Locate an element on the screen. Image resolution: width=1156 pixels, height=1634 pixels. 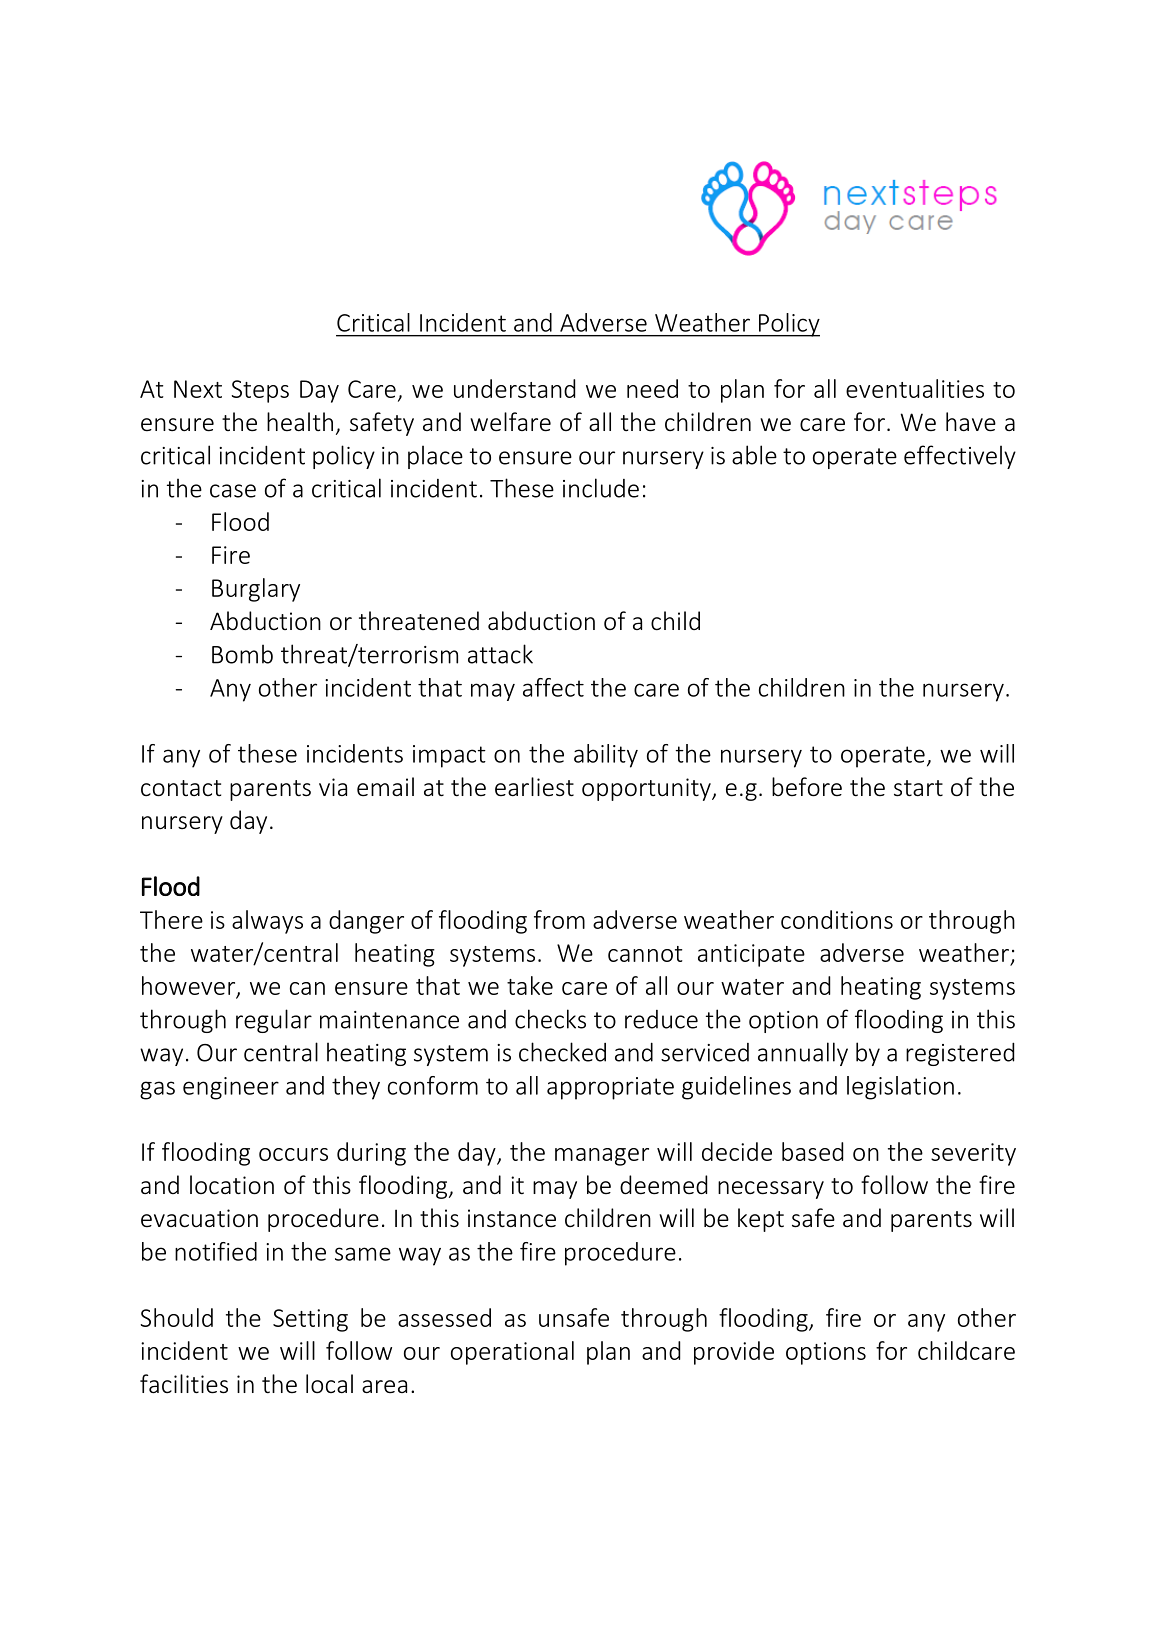
Setting is located at coordinates (310, 1320).
